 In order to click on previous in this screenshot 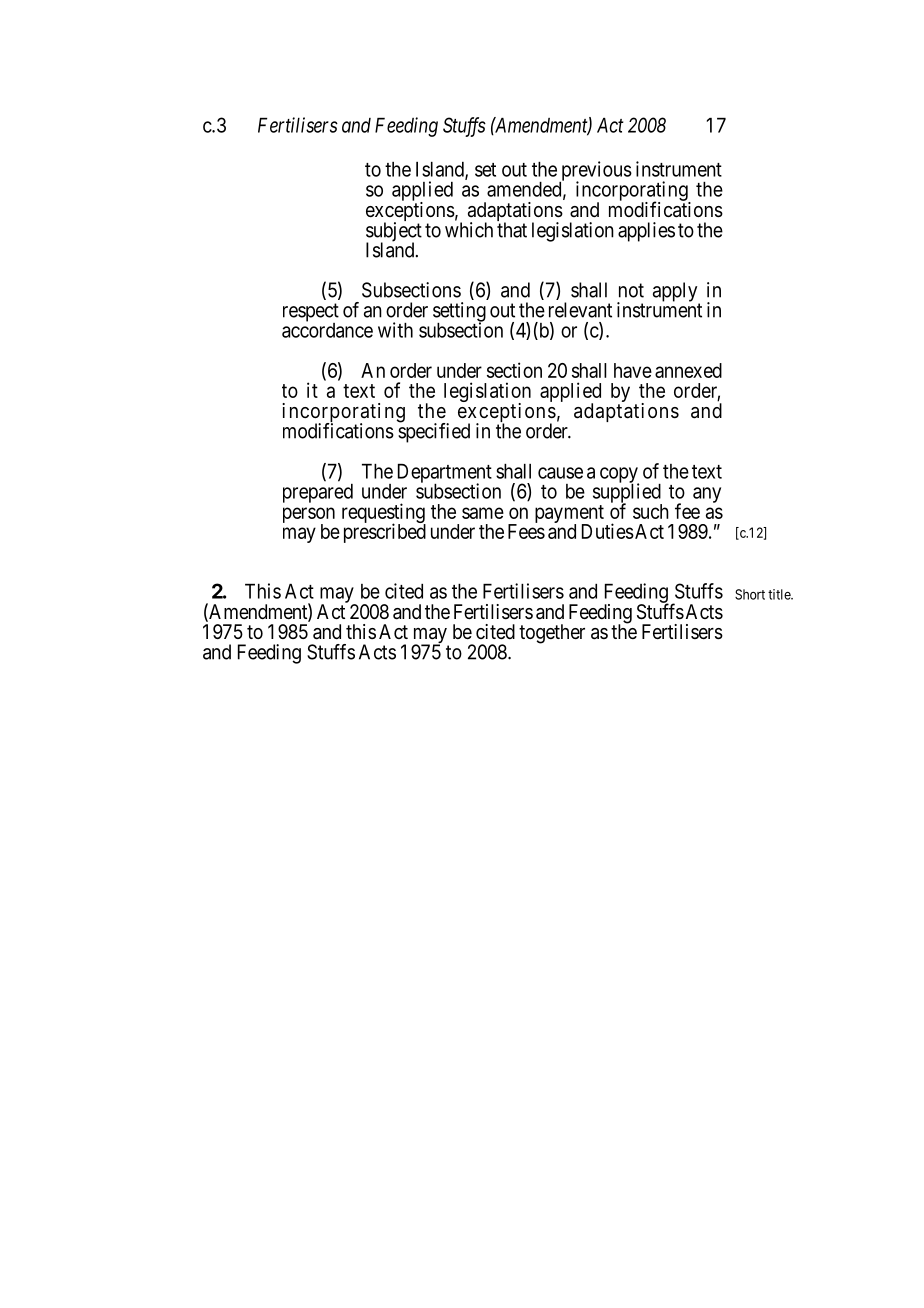, I will do `click(595, 172)`.
